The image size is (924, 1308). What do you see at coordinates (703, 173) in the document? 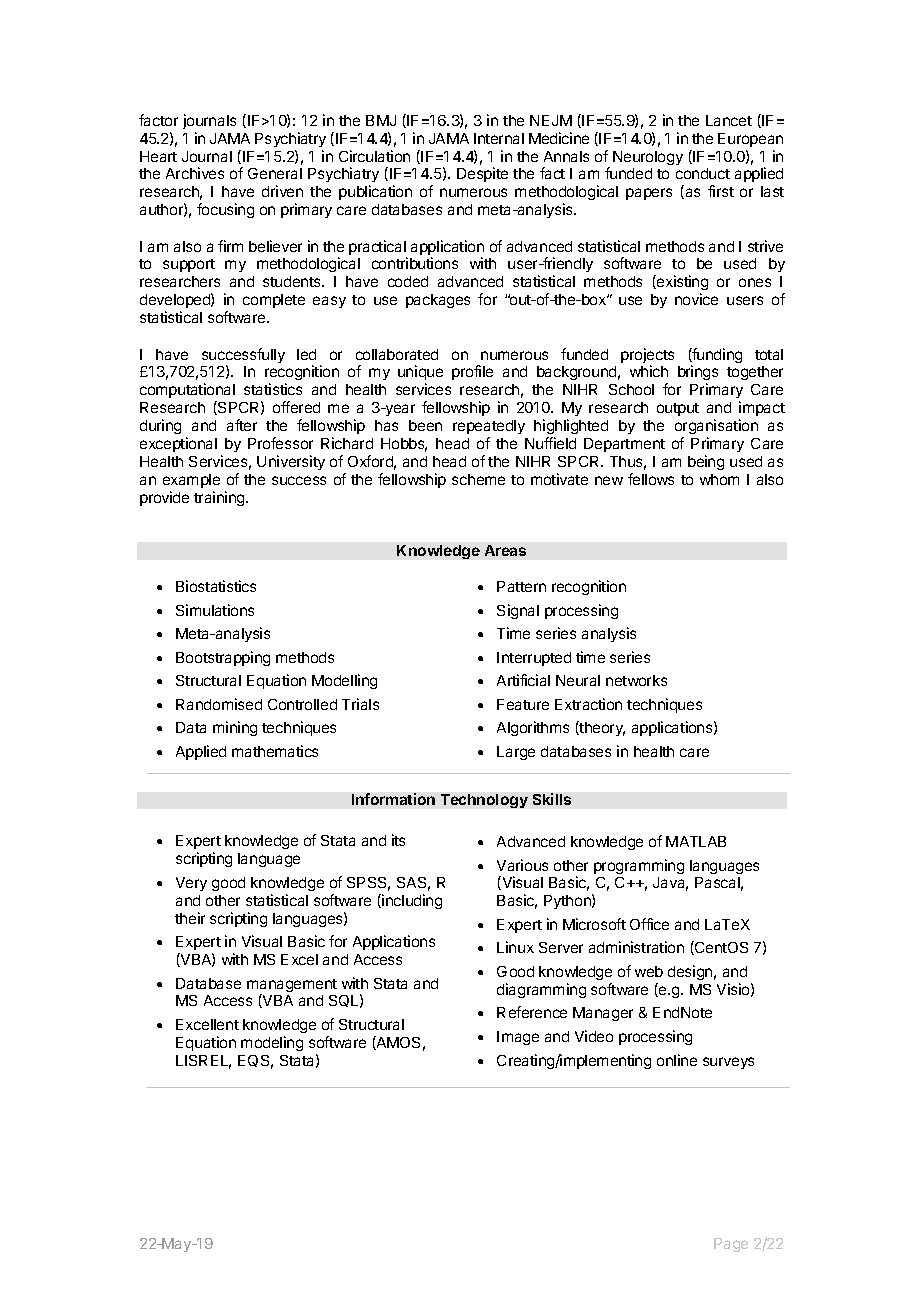
I see `conduct` at bounding box center [703, 173].
